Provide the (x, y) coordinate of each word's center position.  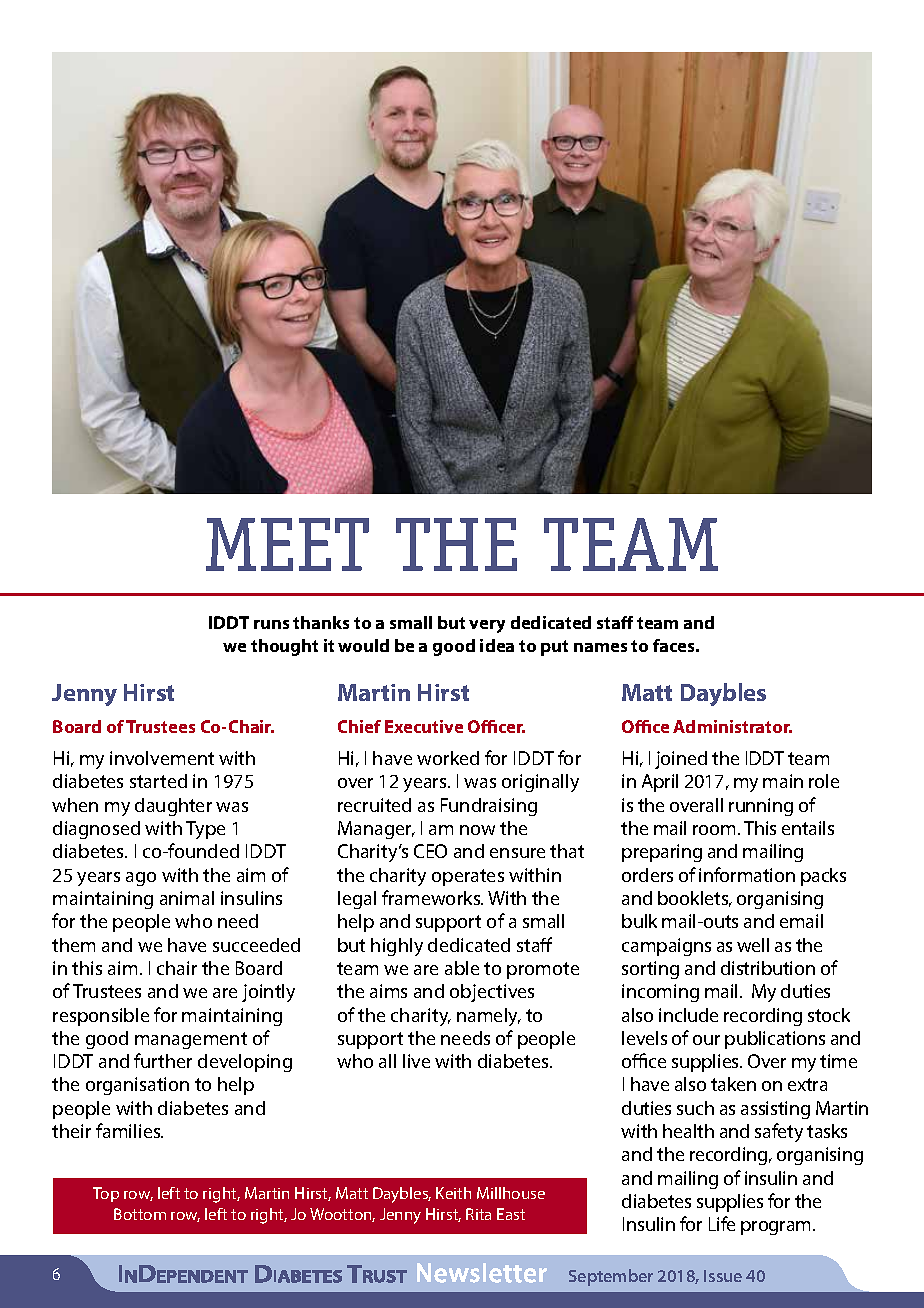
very (487, 626)
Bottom (140, 1214)
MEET (287, 544)
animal (187, 898)
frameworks (432, 897)
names (600, 647)
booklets (694, 899)
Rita (478, 1214)
